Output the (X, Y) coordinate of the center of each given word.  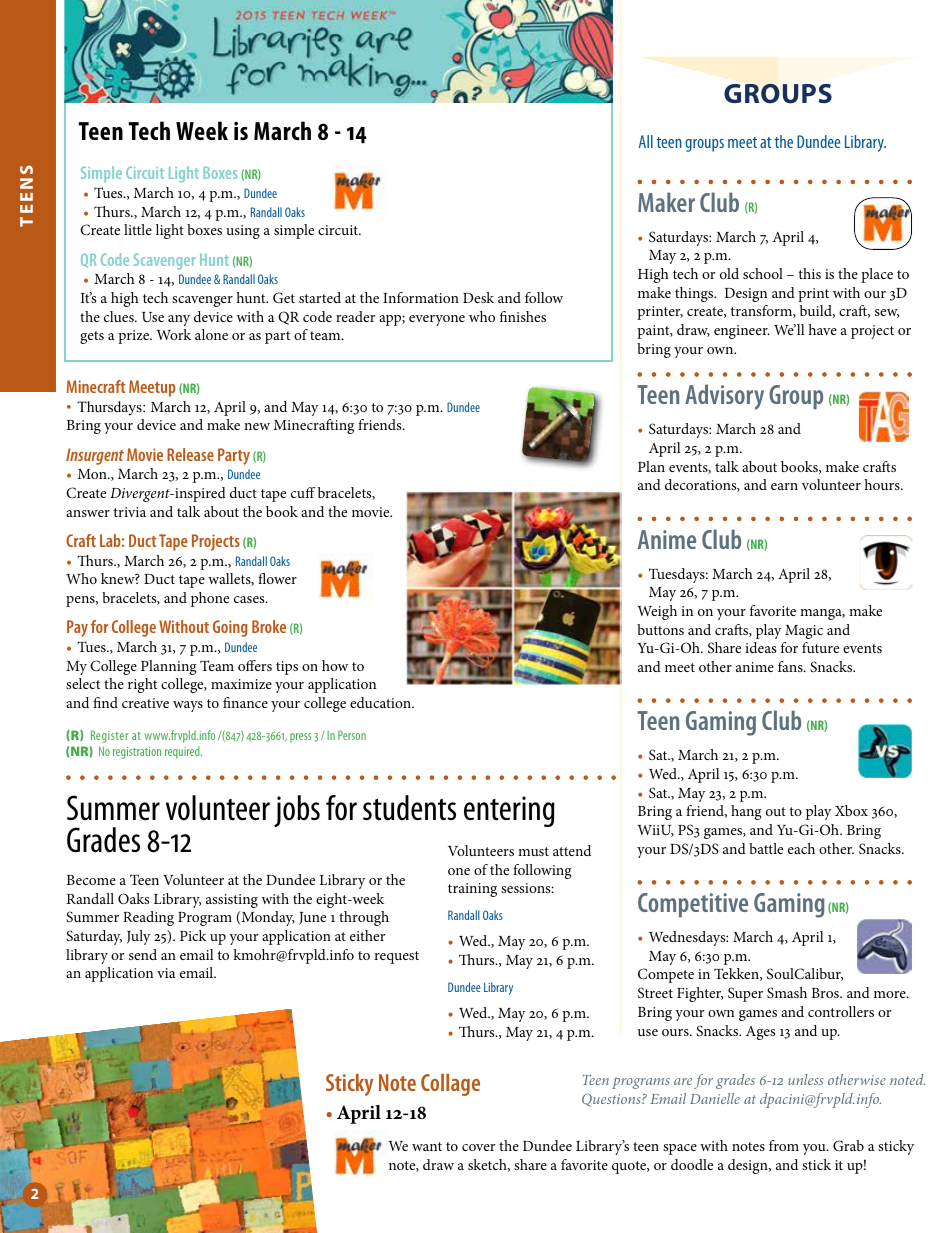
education (382, 702)
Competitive (693, 905)
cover (479, 1147)
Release (190, 454)
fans (791, 666)
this (810, 273)
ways (188, 706)
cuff (303, 492)
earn (784, 486)
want (427, 1146)
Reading (148, 918)
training (472, 890)
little (138, 229)
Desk (478, 297)
